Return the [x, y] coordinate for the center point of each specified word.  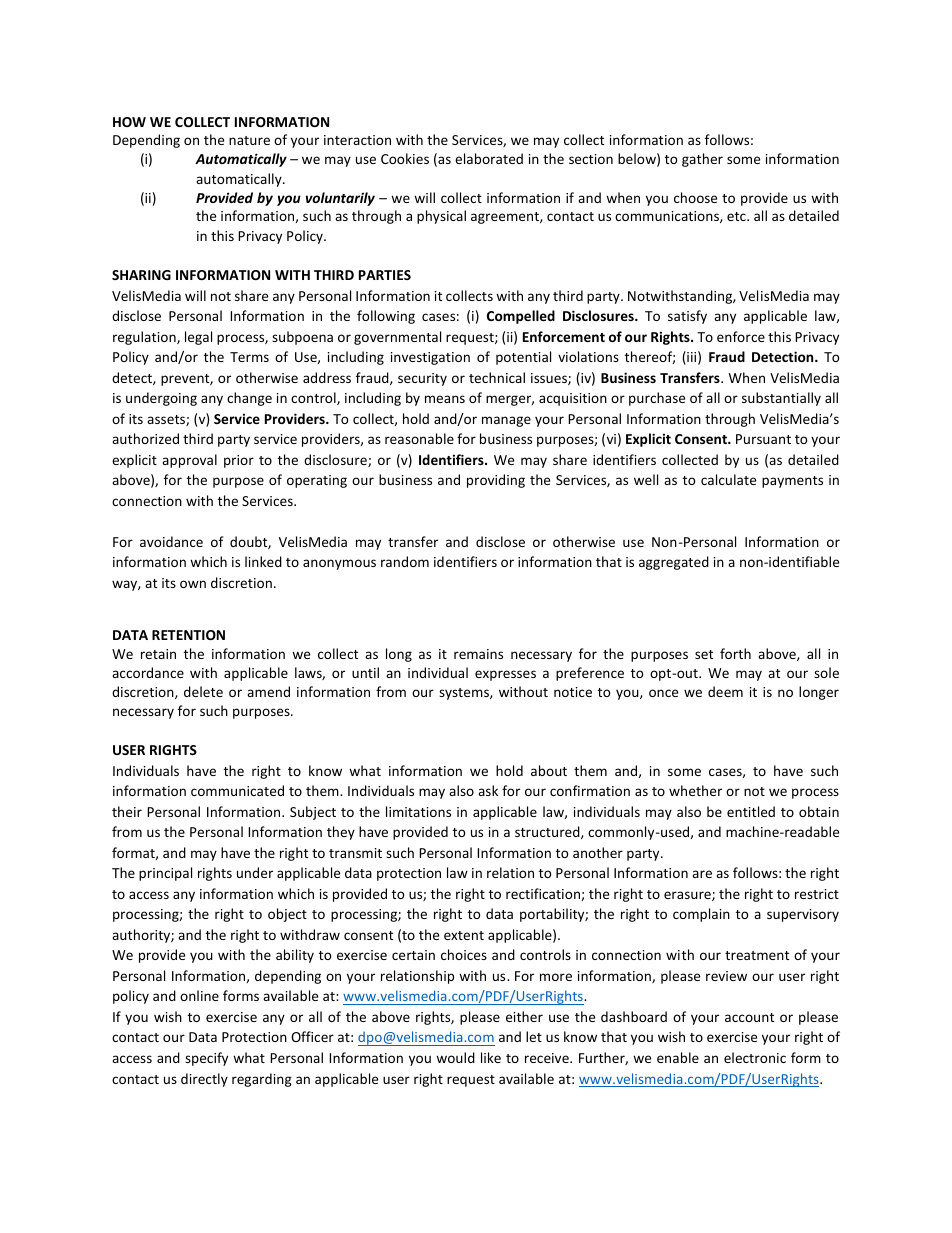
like [491, 1057]
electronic [755, 1057]
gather [702, 160]
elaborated [489, 158]
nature [249, 140]
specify [206, 1059]
